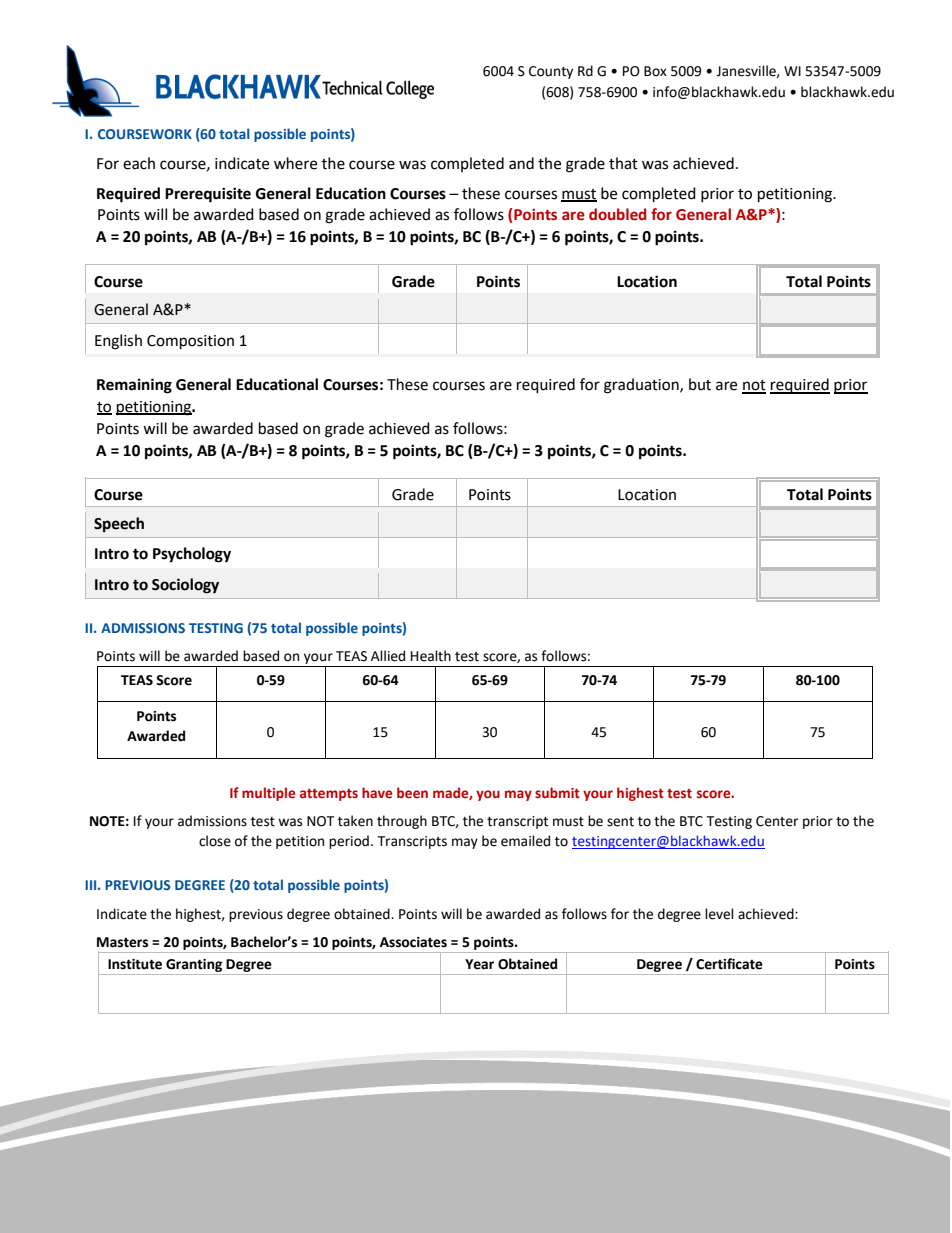 The image size is (952, 1233). What do you see at coordinates (551, 72) in the screenshot?
I see `County` at bounding box center [551, 72].
